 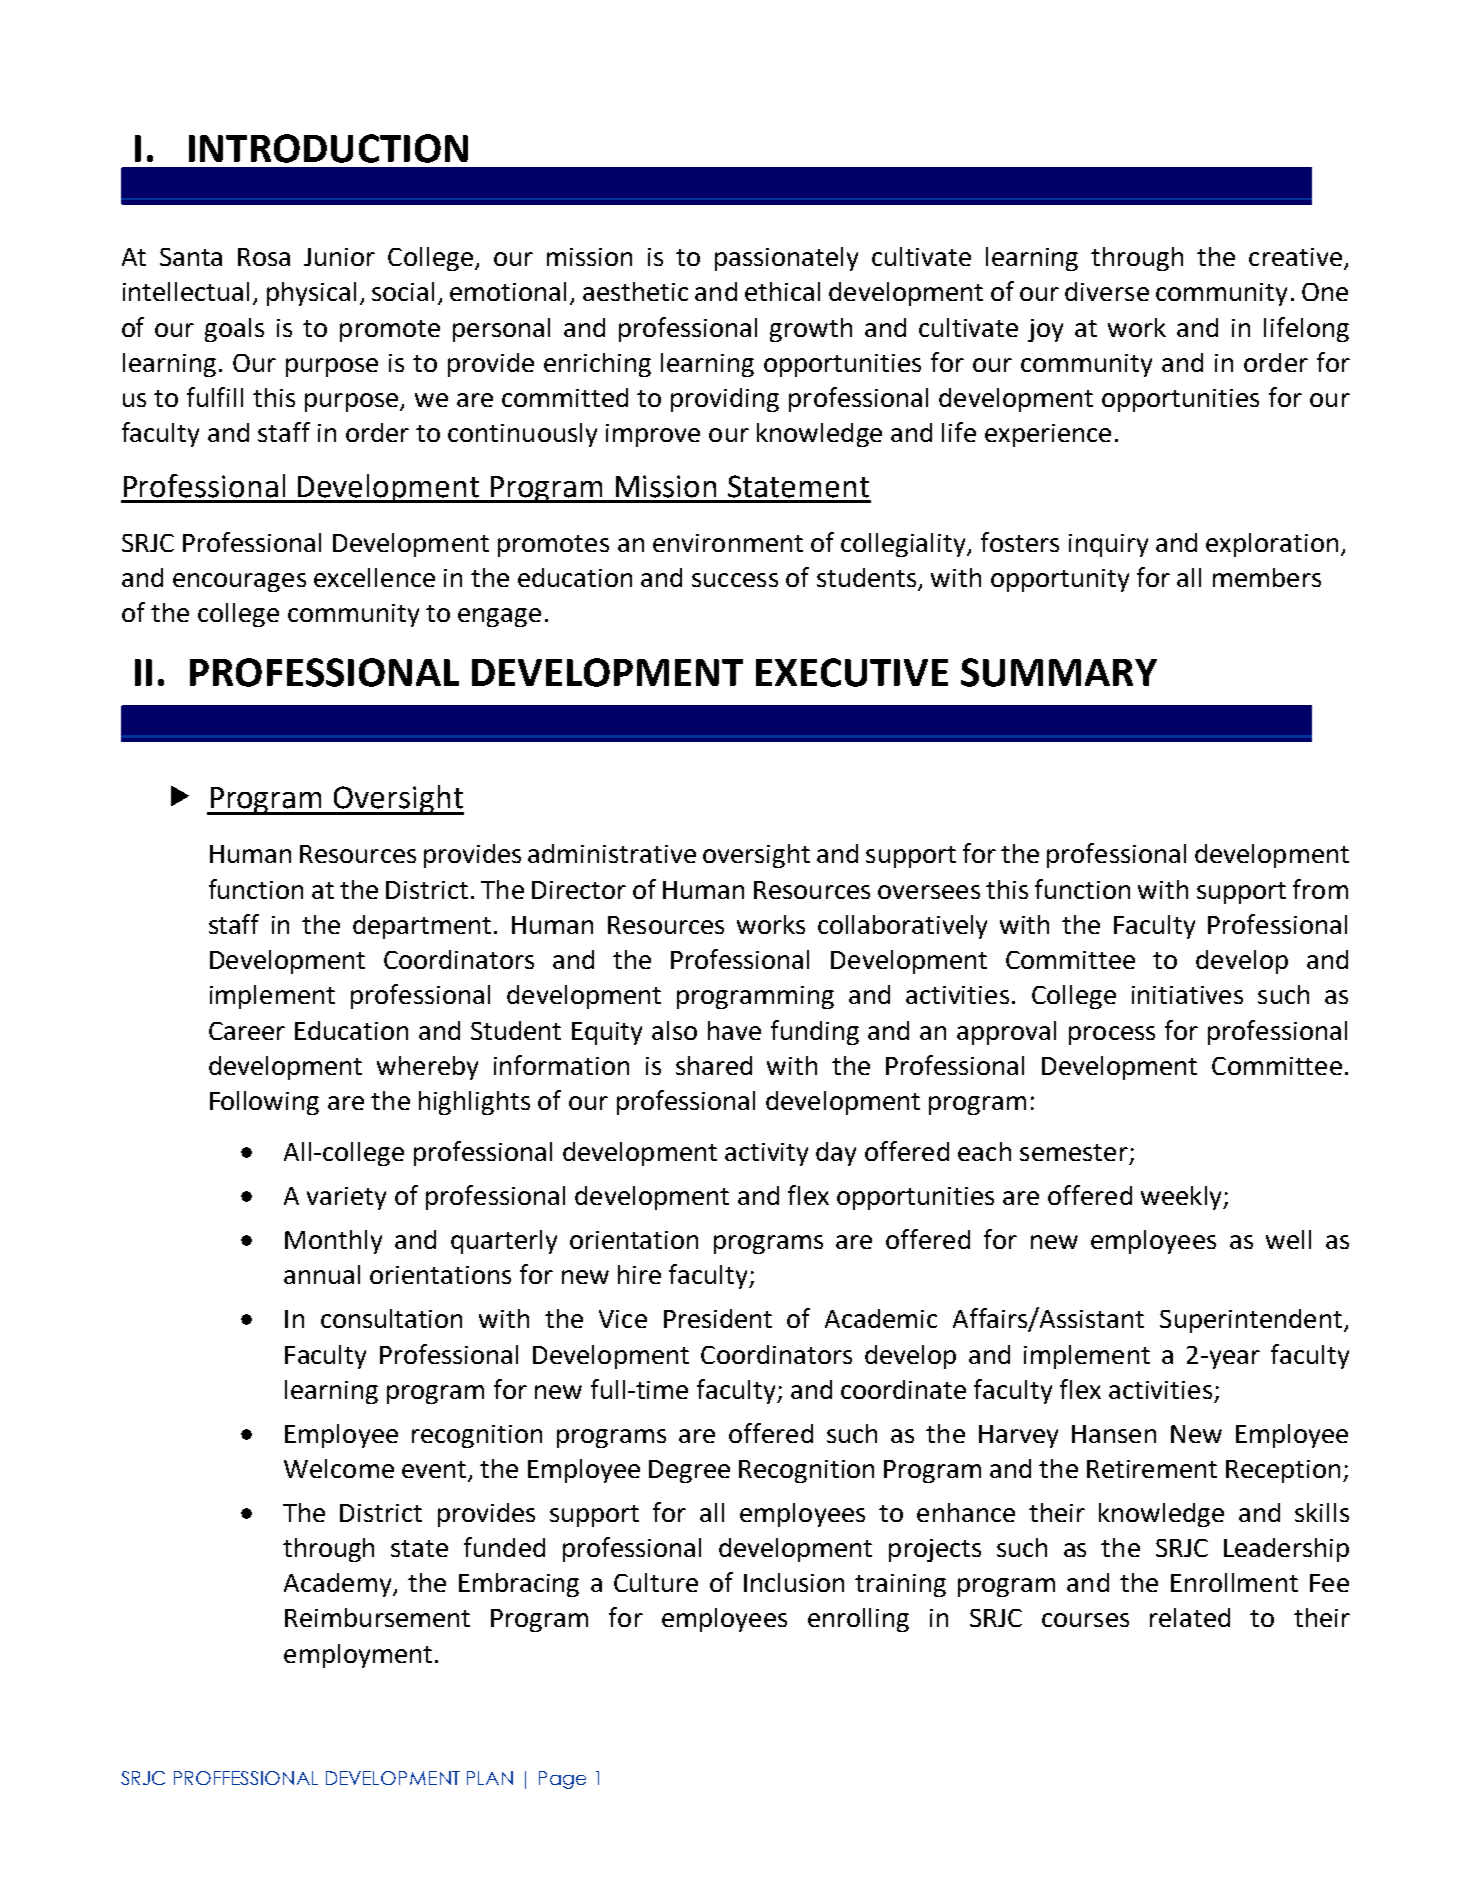 I want to click on SUMMARY, so click(x=1059, y=672).
